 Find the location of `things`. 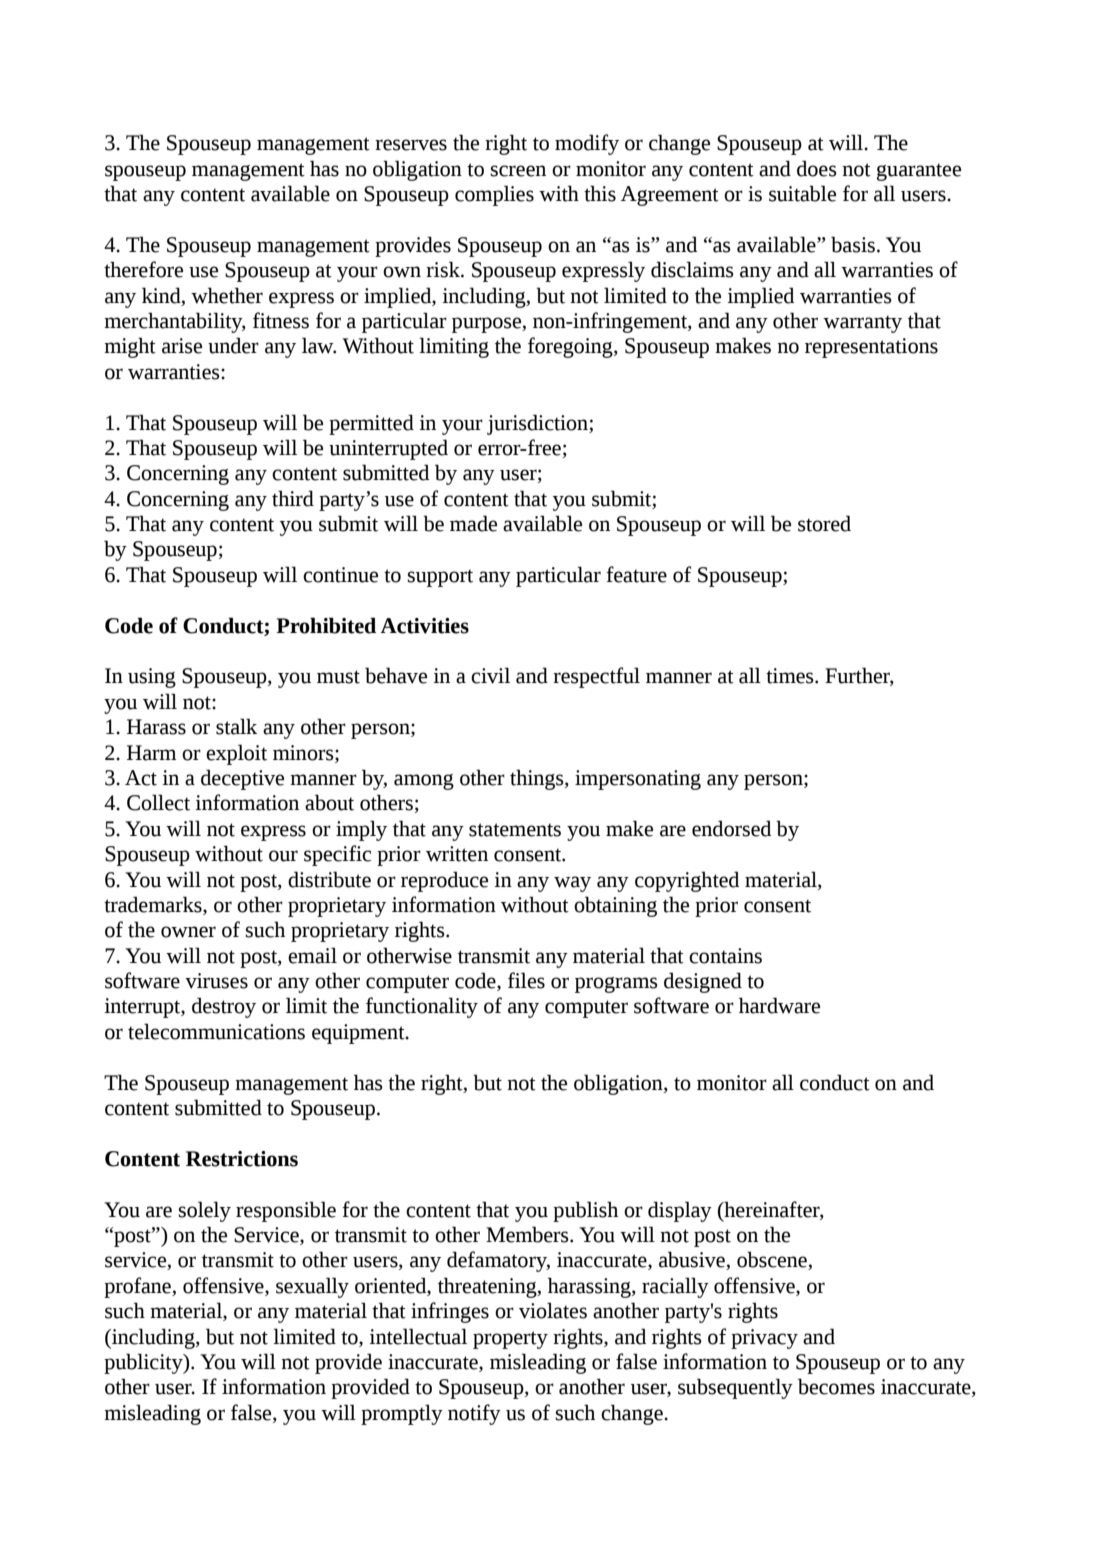

things is located at coordinates (538, 779).
